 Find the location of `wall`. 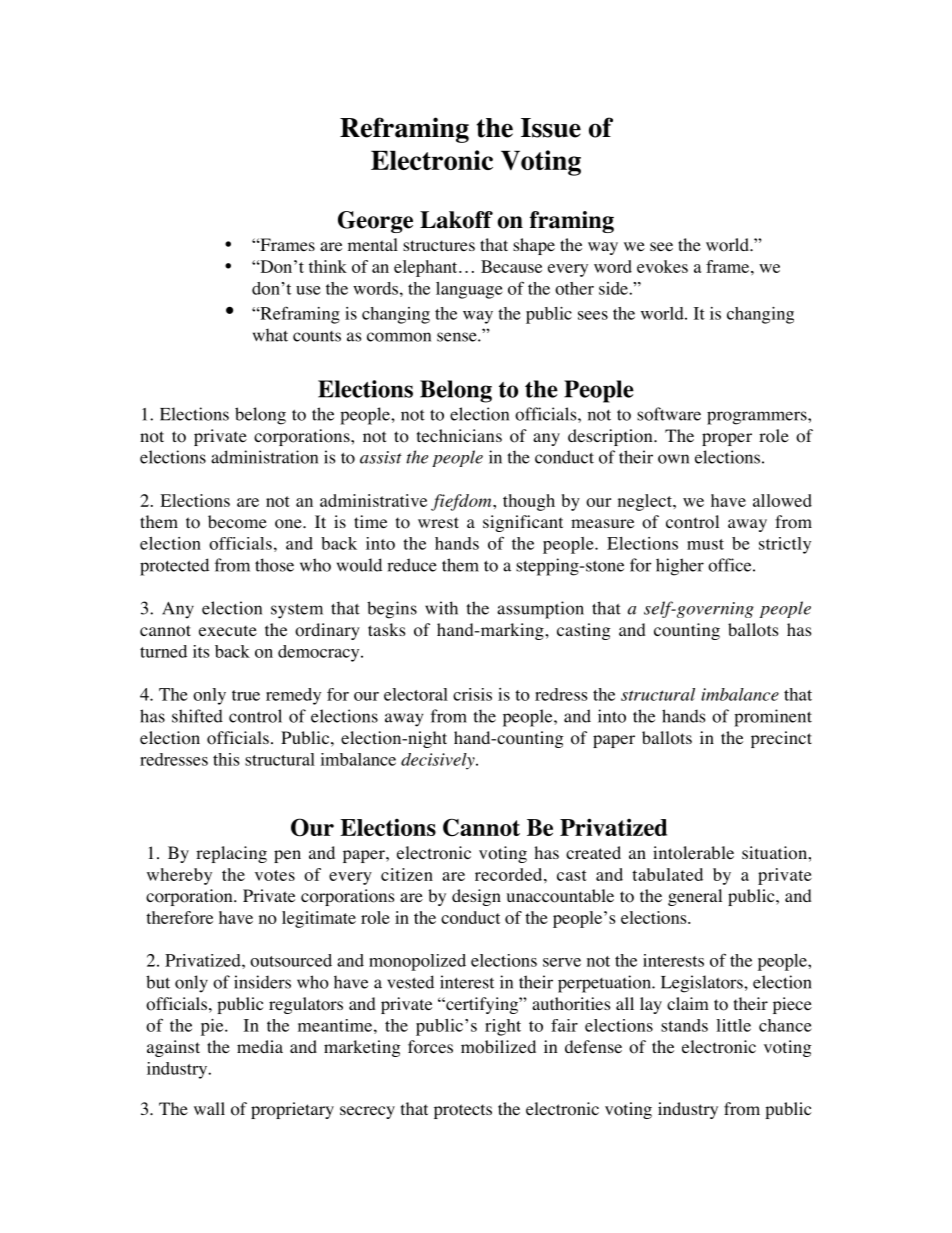

wall is located at coordinates (209, 1108).
